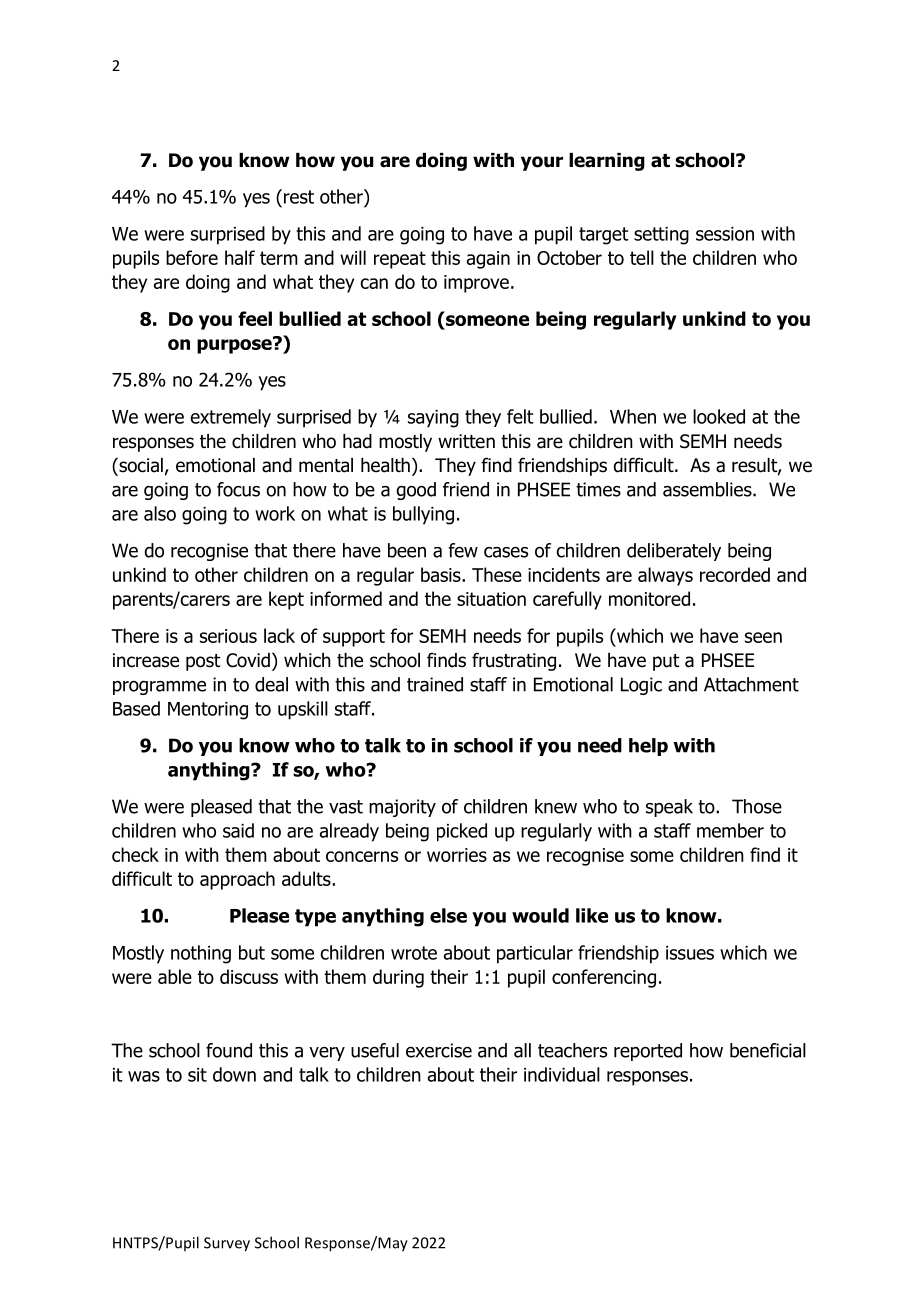 The image size is (924, 1308). I want to click on put, so click(666, 662).
